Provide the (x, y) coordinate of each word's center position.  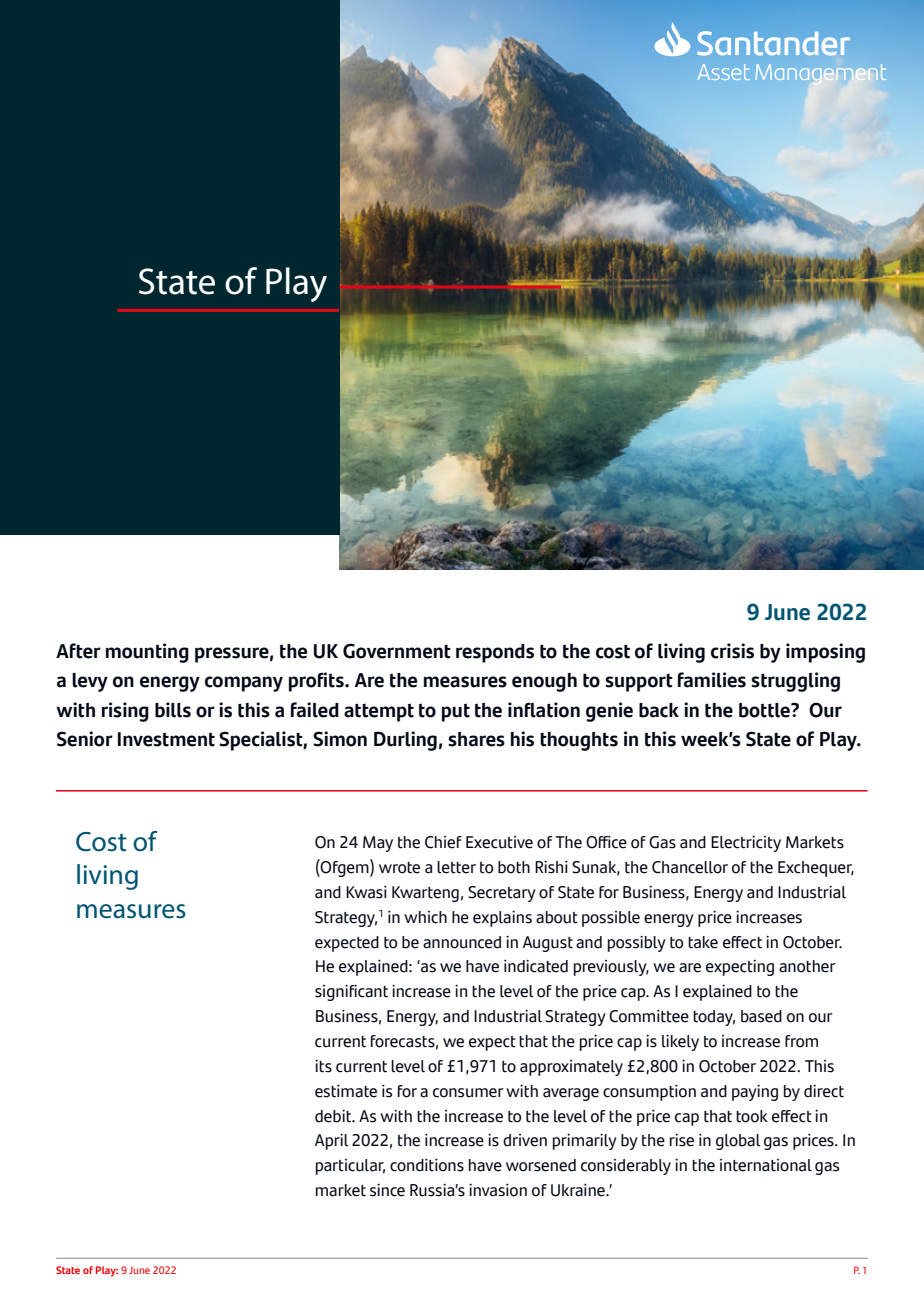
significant (351, 992)
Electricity (746, 843)
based (761, 1016)
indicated (536, 966)
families (712, 680)
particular (350, 1167)
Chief (443, 842)
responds (495, 653)
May (378, 844)
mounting (147, 653)
